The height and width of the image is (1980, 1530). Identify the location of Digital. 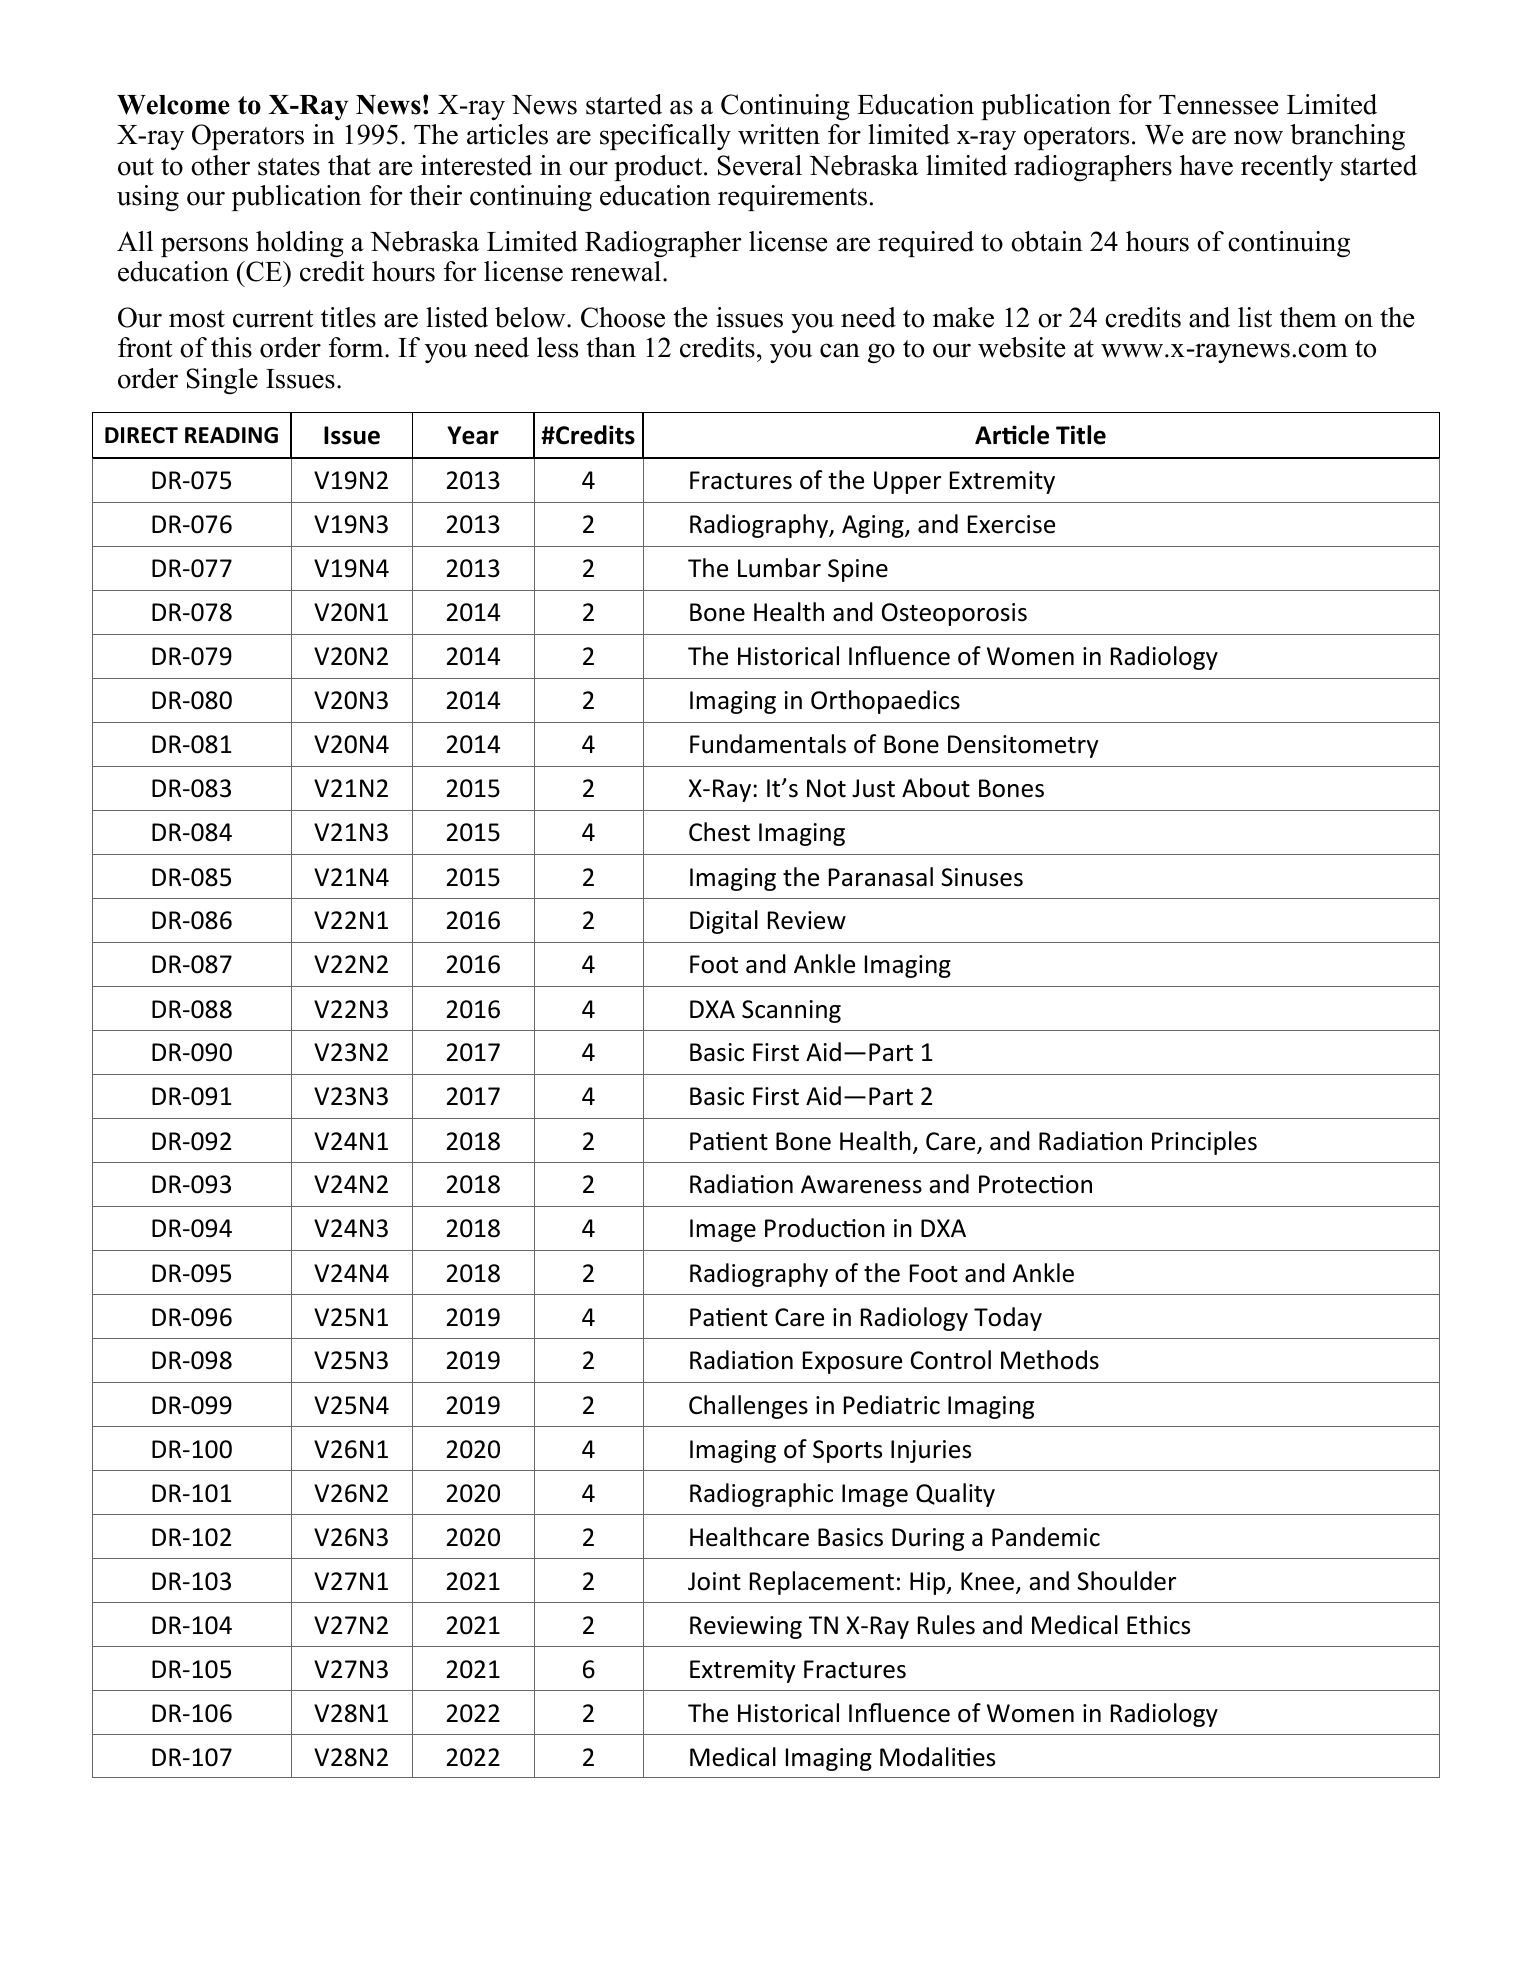
(724, 922).
